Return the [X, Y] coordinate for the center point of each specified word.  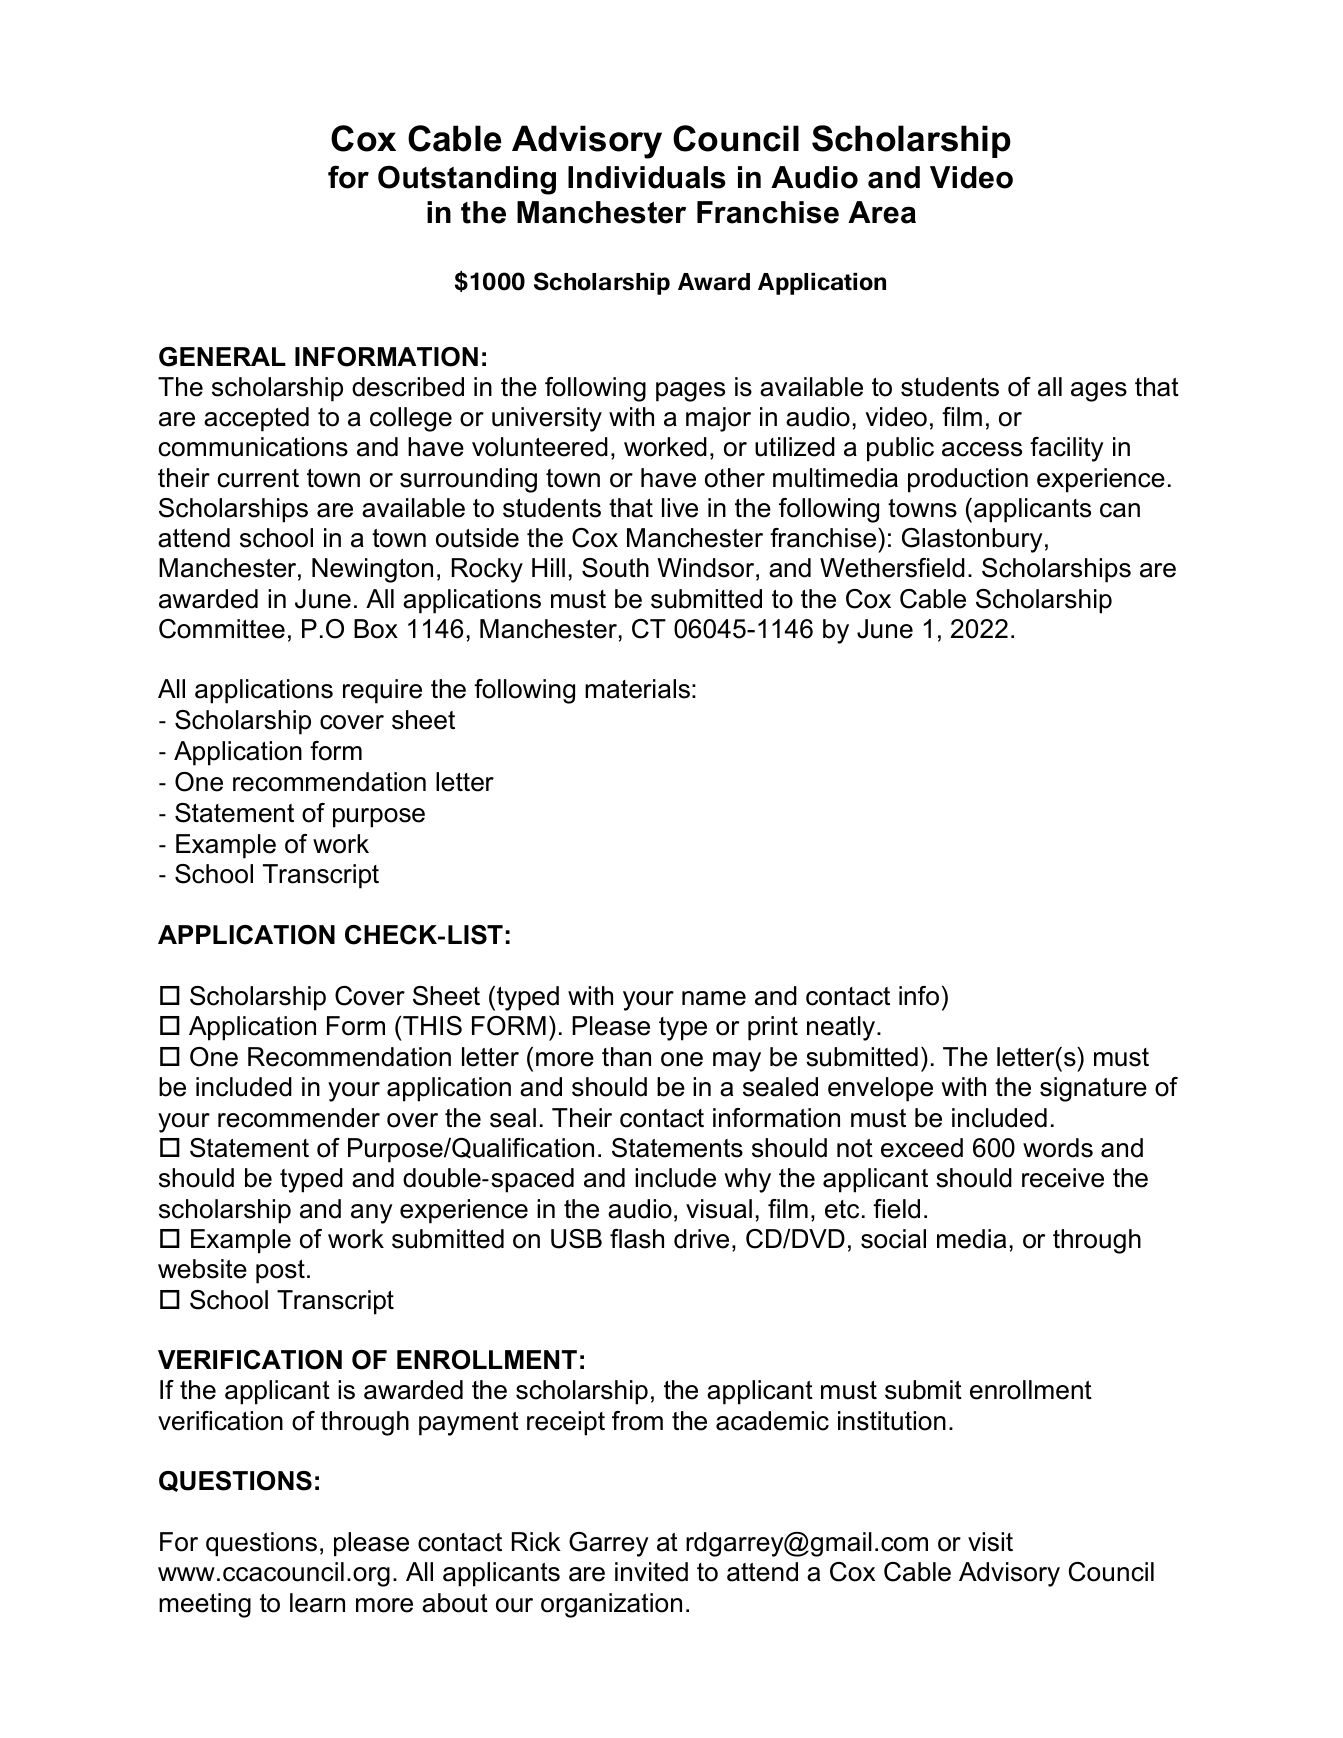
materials [637, 689]
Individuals [647, 177]
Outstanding [467, 180]
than [626, 1057]
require [382, 691]
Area [882, 212]
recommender [299, 1118]
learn [317, 1603]
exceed [922, 1148]
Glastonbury [972, 540]
